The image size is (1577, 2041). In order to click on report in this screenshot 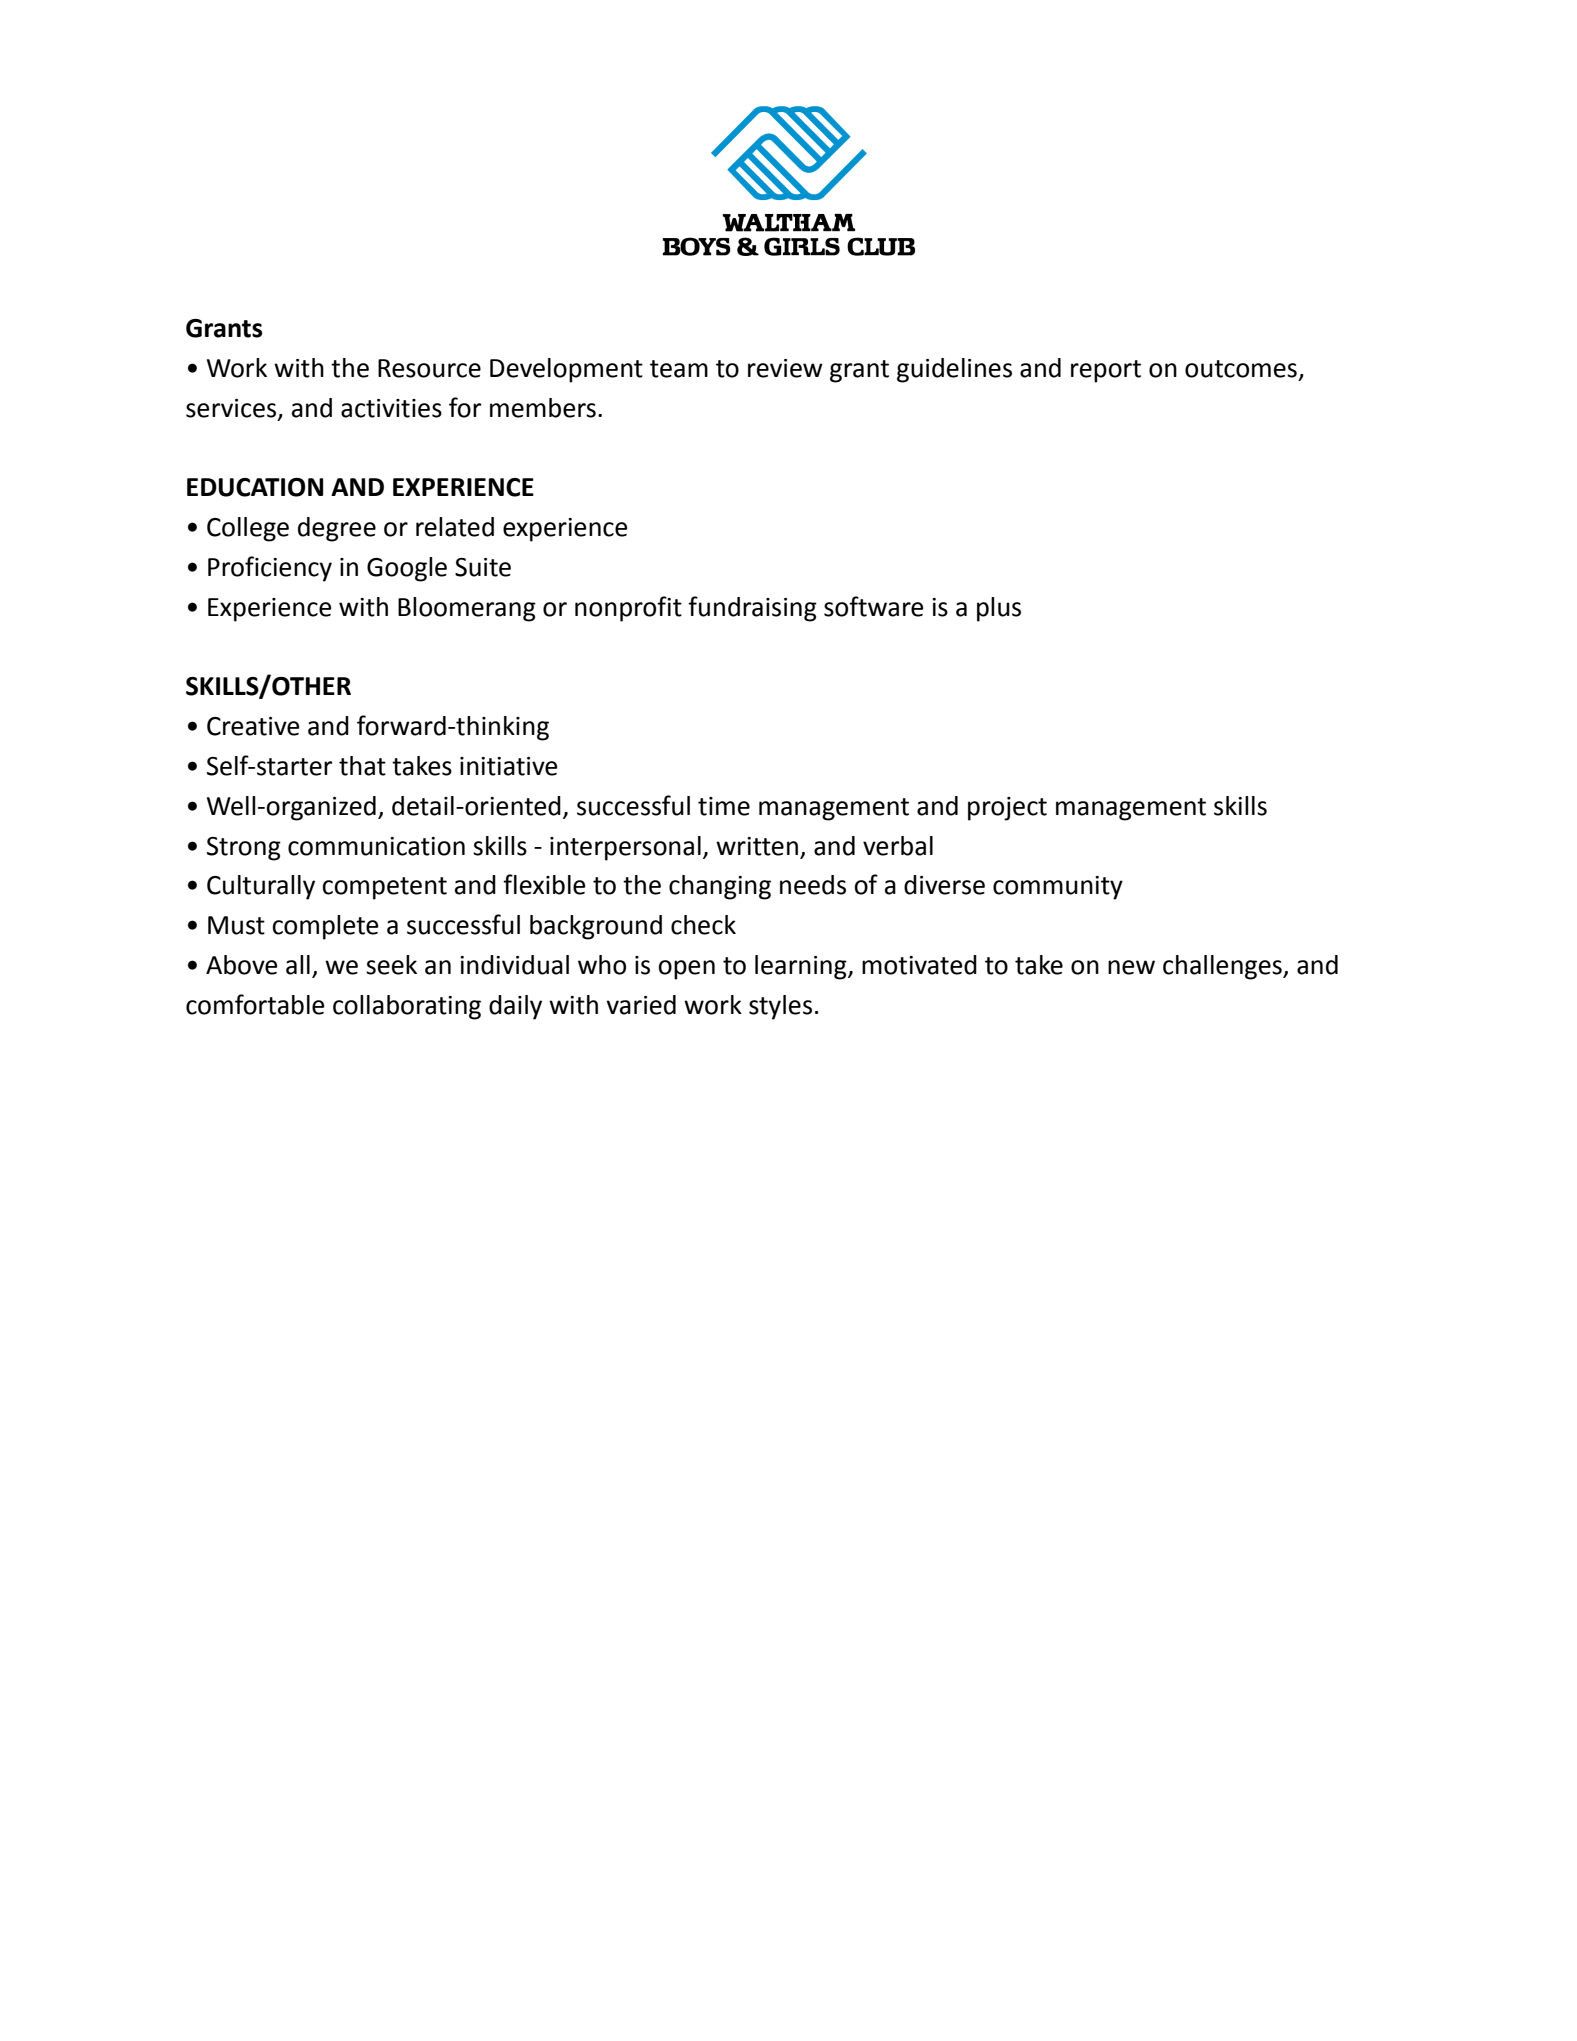, I will do `click(1106, 371)`.
